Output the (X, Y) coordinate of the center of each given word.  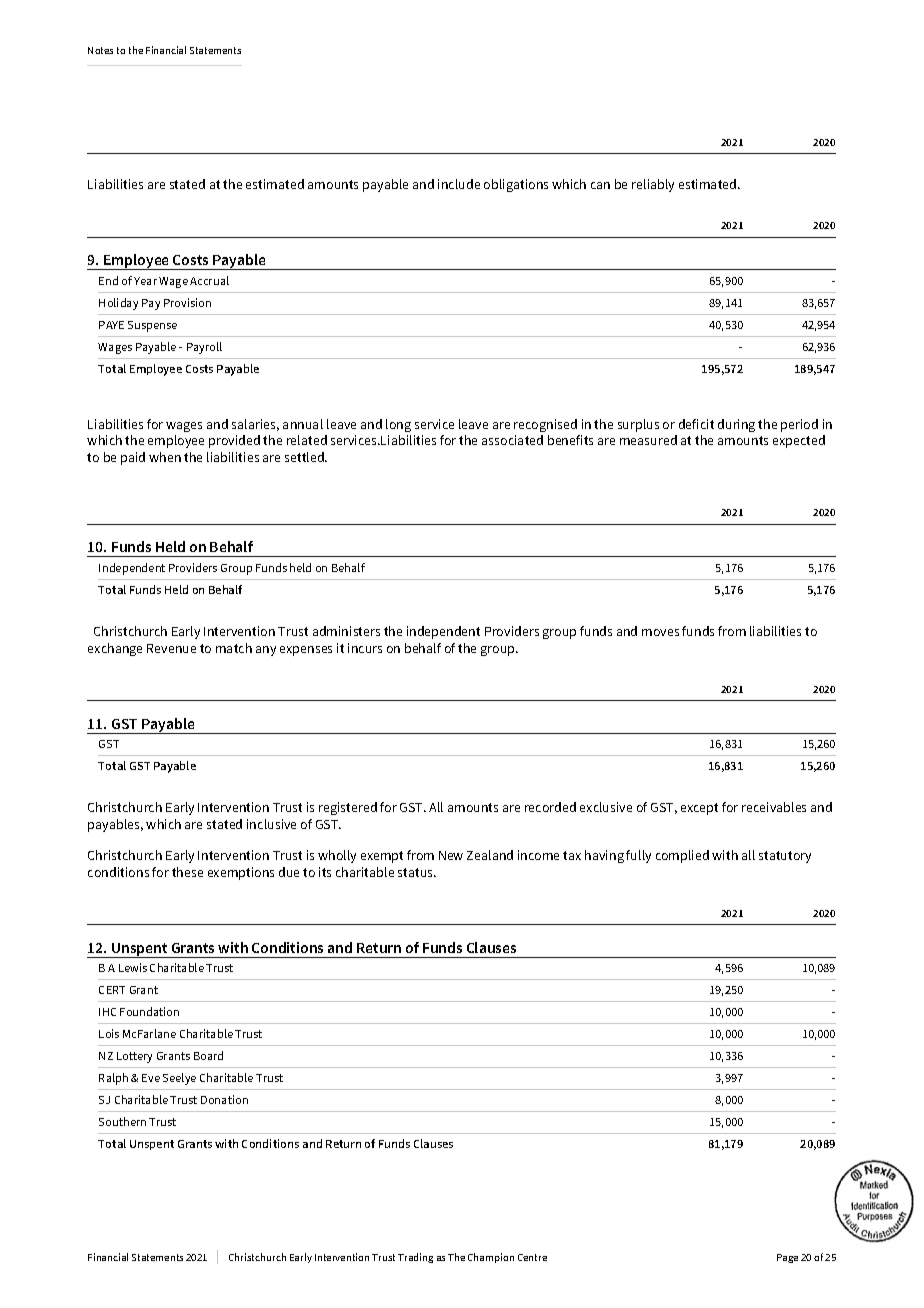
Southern (122, 1121)
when (165, 457)
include (459, 184)
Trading (415, 1258)
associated (512, 440)
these (187, 872)
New (451, 855)
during (736, 425)
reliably (653, 185)
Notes (100, 50)
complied (682, 856)
